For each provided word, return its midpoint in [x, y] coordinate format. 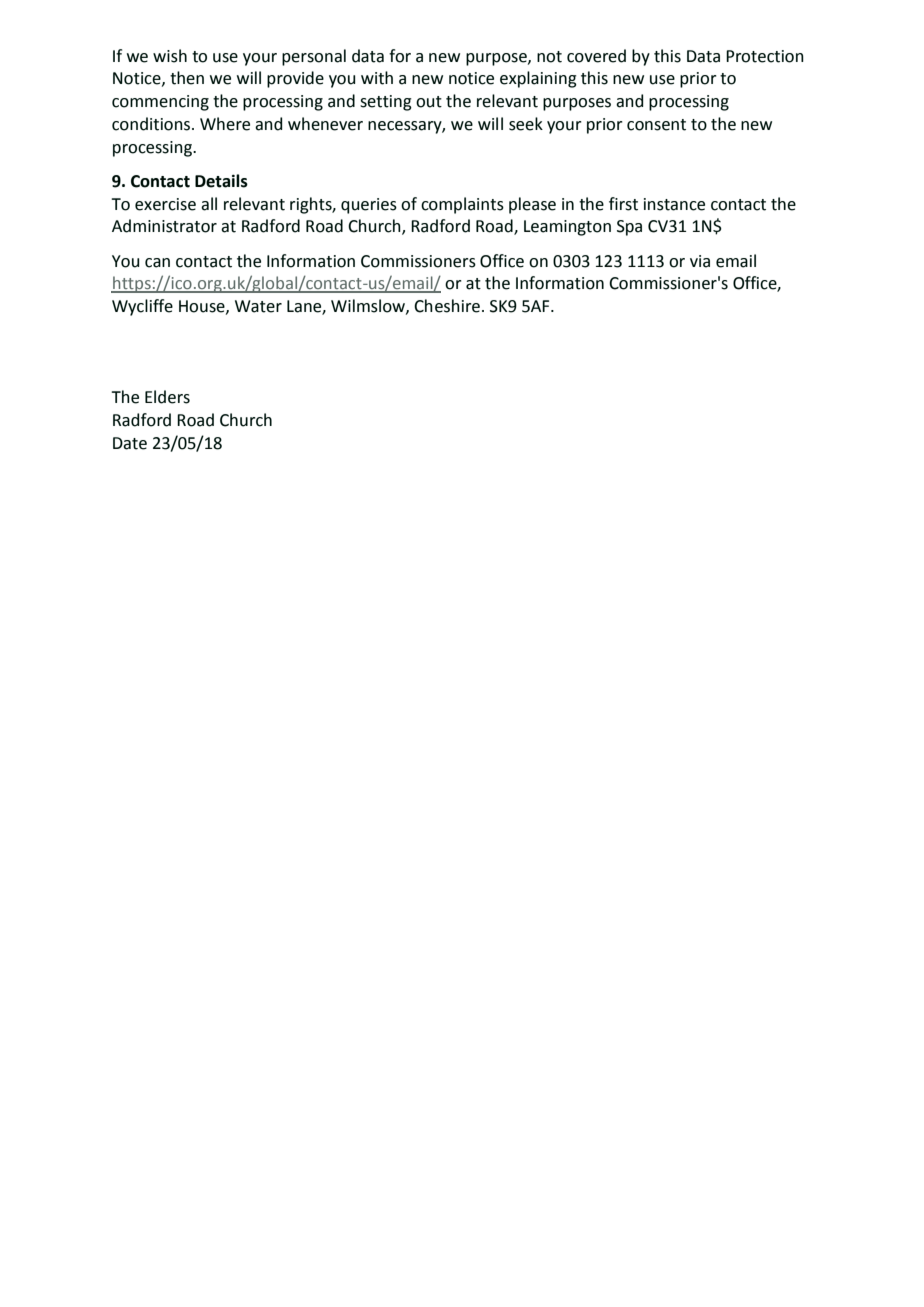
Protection [765, 56]
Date [130, 443]
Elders [167, 397]
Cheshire [447, 306]
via [700, 261]
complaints [462, 205]
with [377, 78]
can [157, 263]
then [187, 78]
